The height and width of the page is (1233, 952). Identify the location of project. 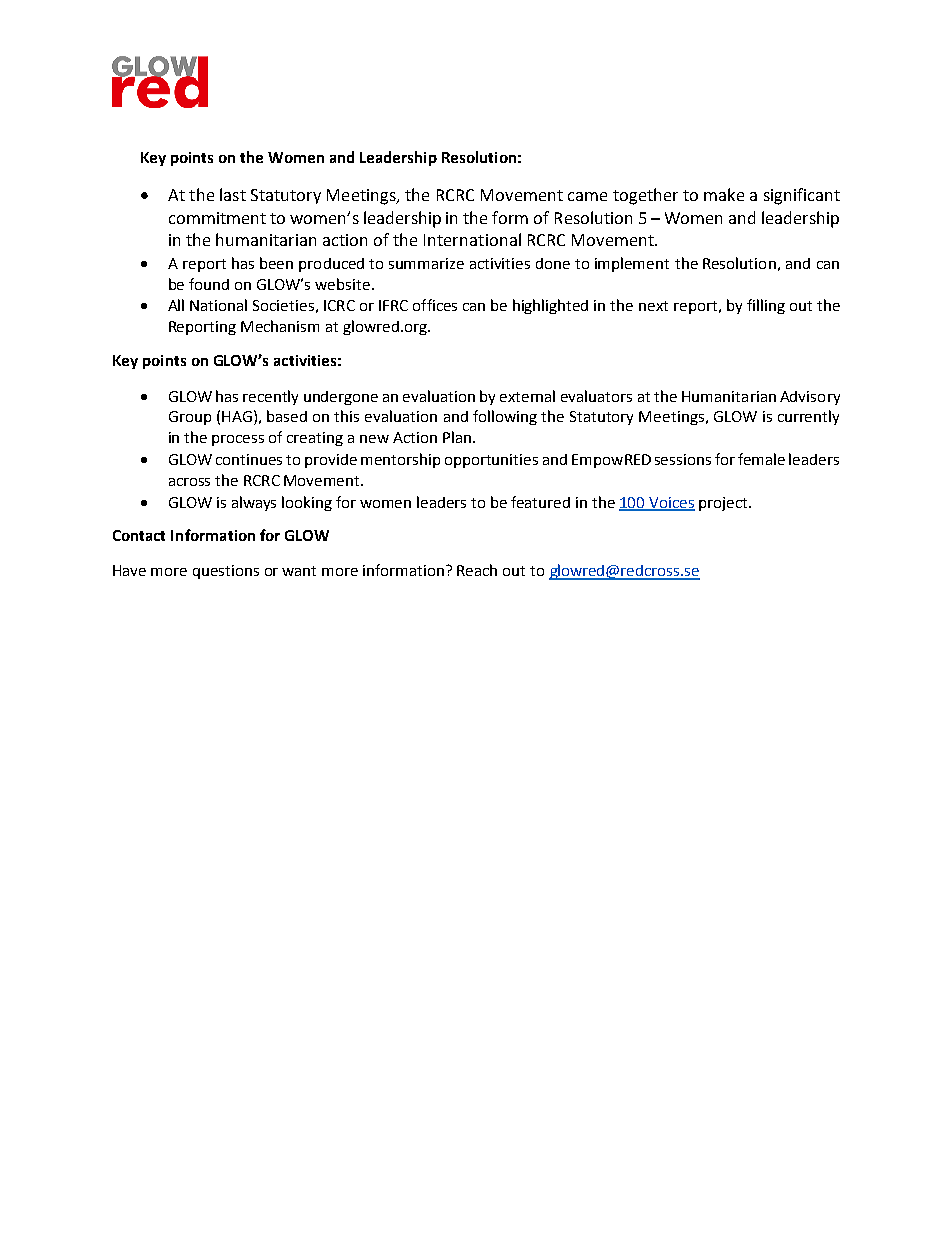
(724, 504).
